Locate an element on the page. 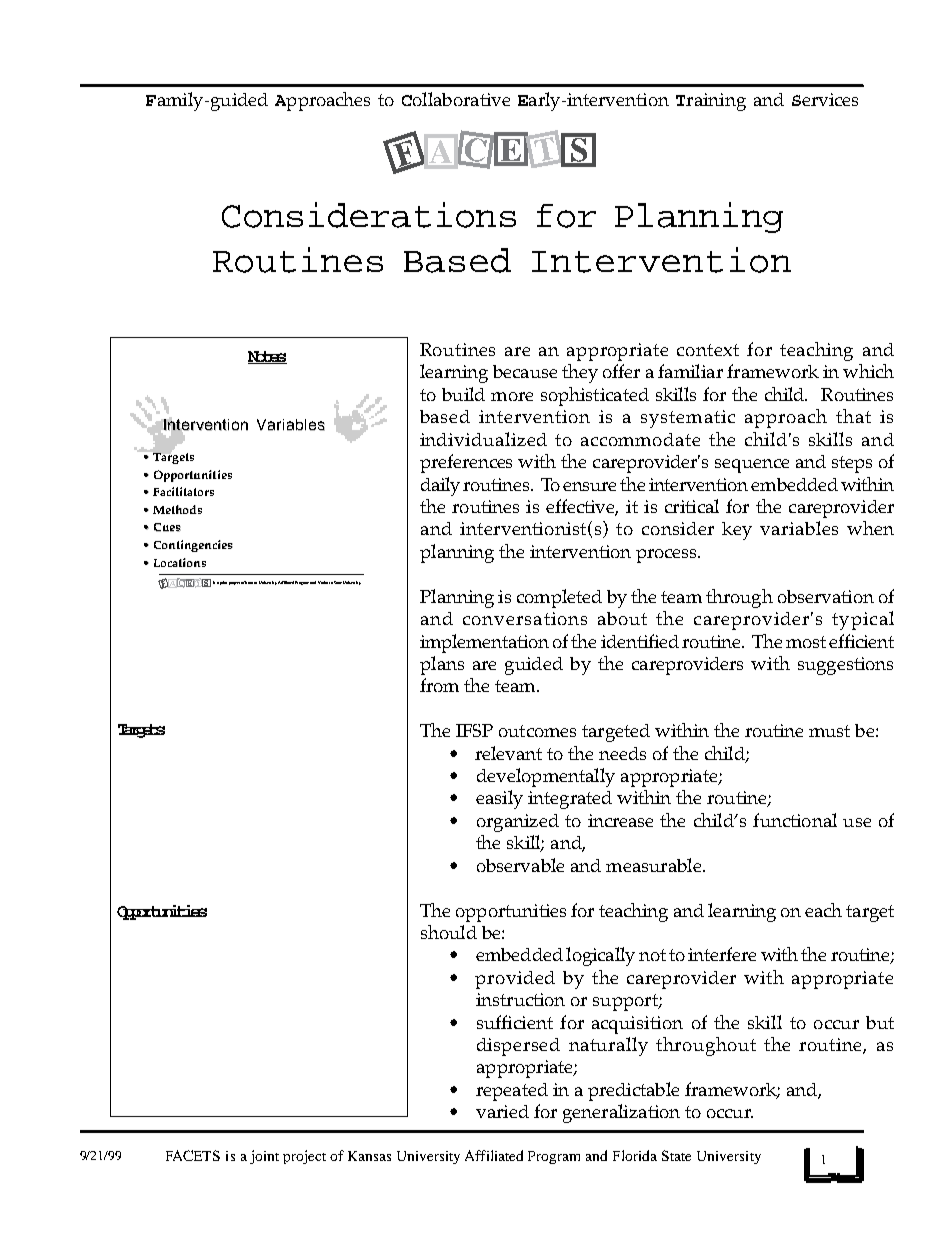 The height and width of the page is (1233, 952). conversations is located at coordinates (525, 618).
